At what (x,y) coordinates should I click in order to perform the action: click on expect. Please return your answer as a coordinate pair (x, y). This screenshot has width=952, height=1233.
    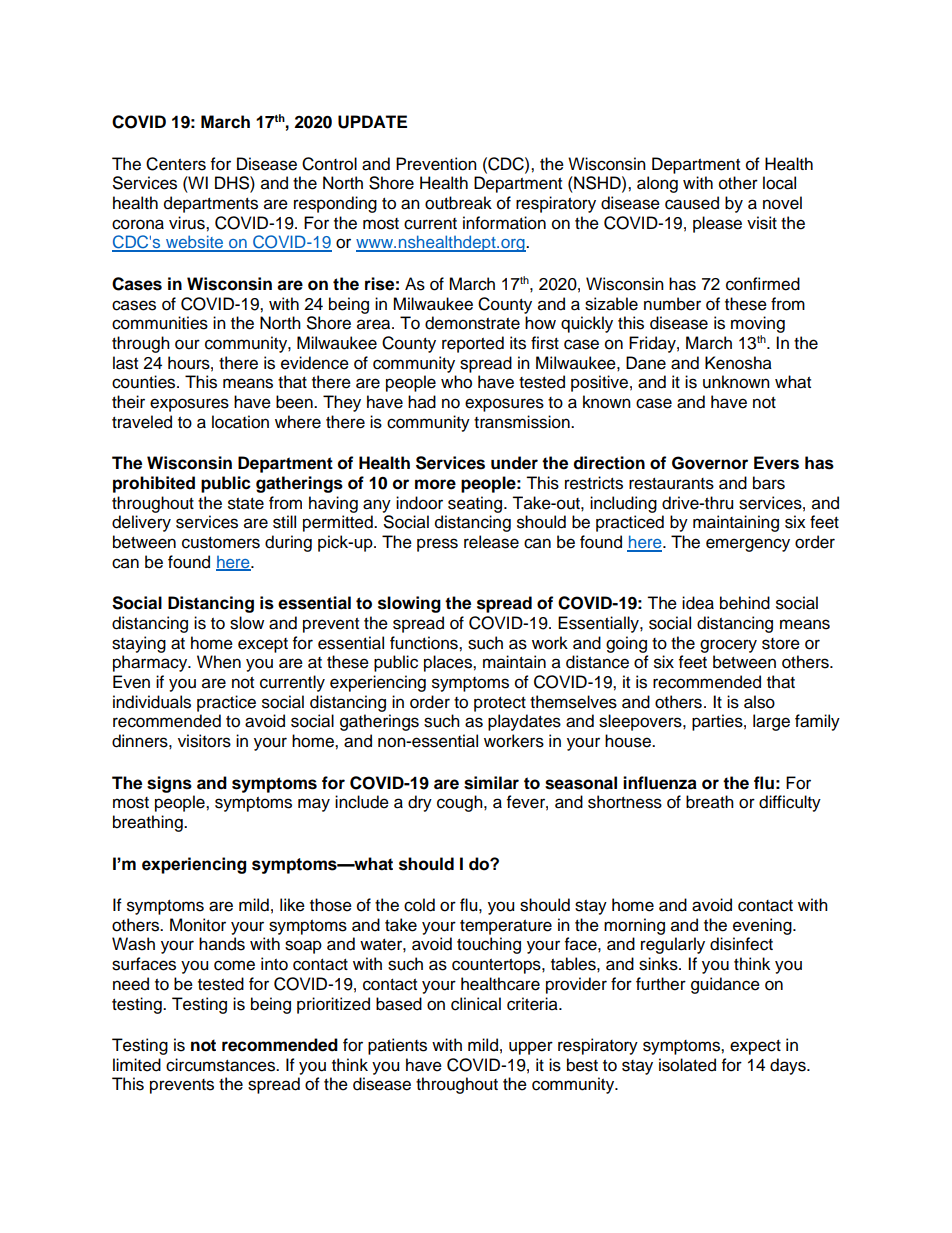
    Looking at the image, I should click on (755, 1047).
